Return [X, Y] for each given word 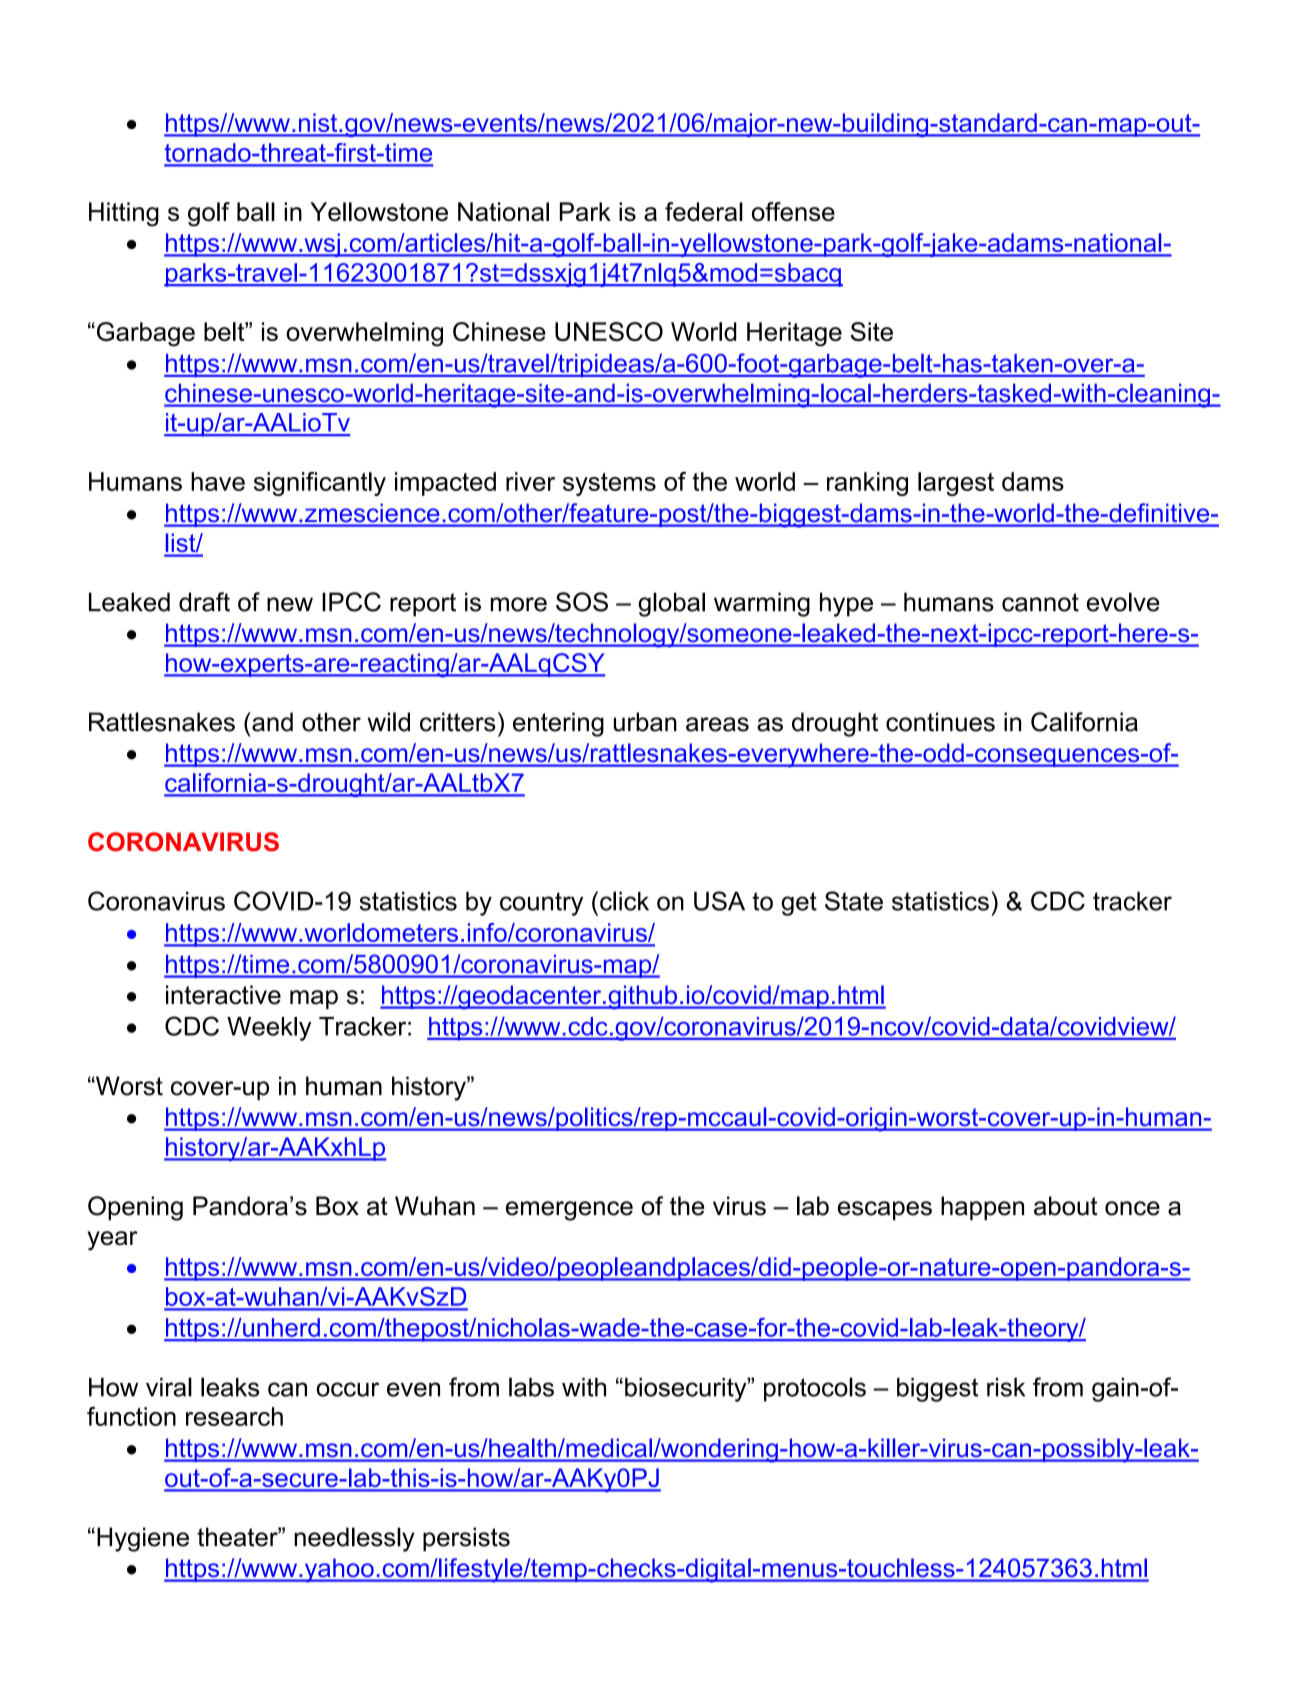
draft [204, 602]
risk [1006, 1387]
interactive [223, 995]
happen [982, 1208]
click [624, 901]
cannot [1040, 602]
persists [466, 1539]
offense [793, 211]
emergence [569, 1211]
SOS [582, 602]
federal [704, 211]
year [112, 1241]
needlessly [354, 1539]
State [854, 901]
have [218, 481]
